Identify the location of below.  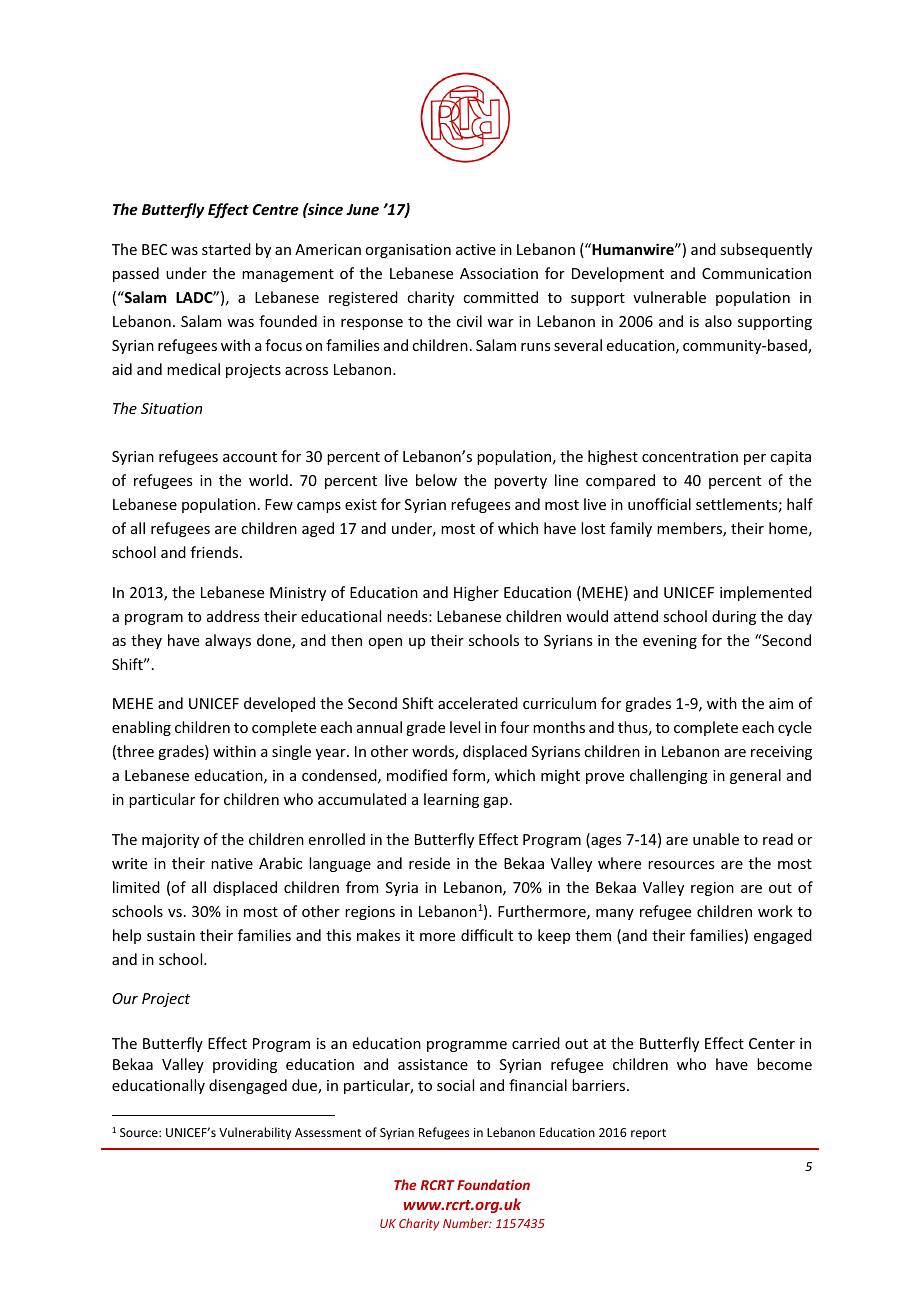
(436, 480).
